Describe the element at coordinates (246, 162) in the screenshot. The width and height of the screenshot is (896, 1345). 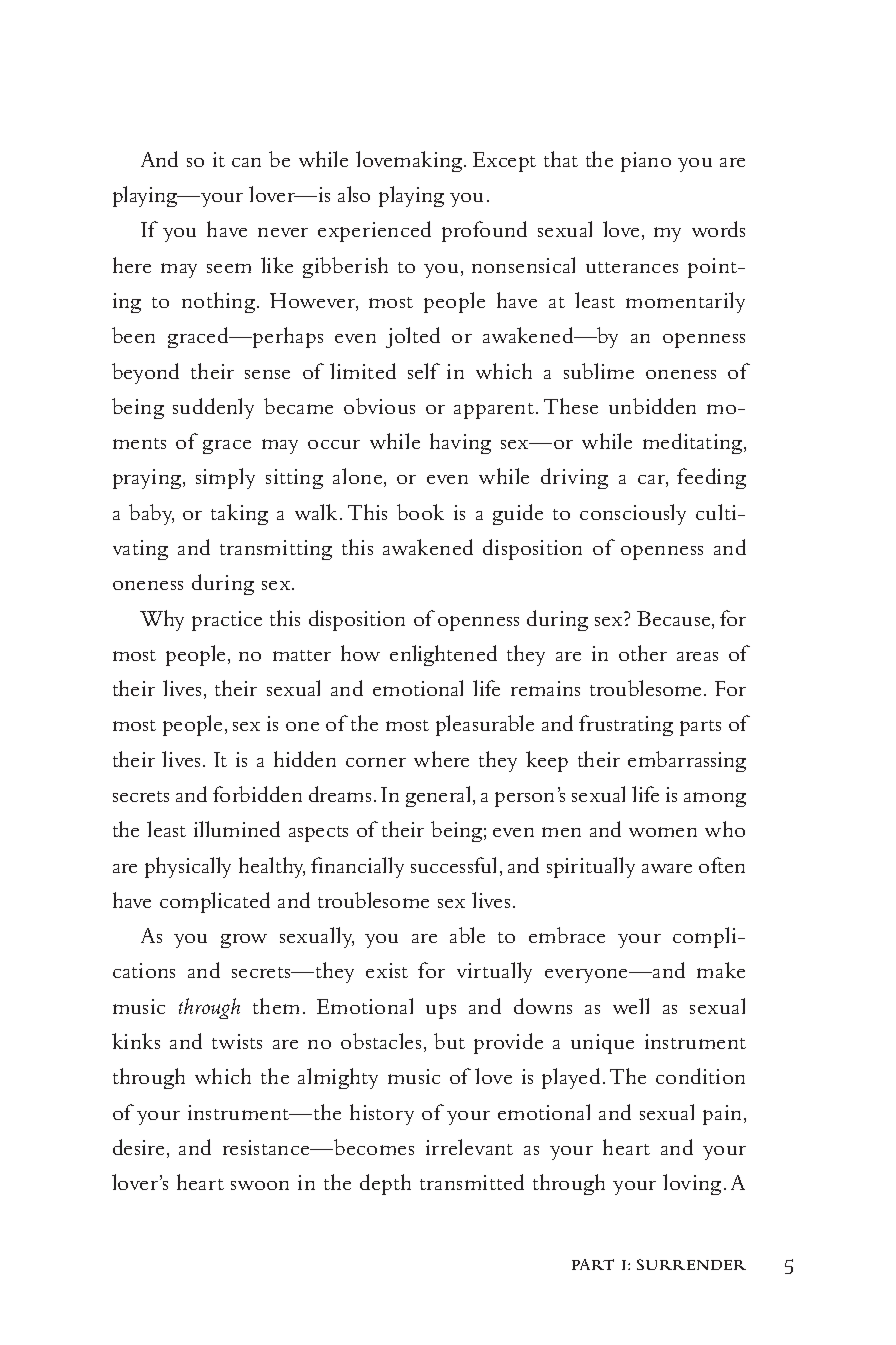
I see `can` at that location.
